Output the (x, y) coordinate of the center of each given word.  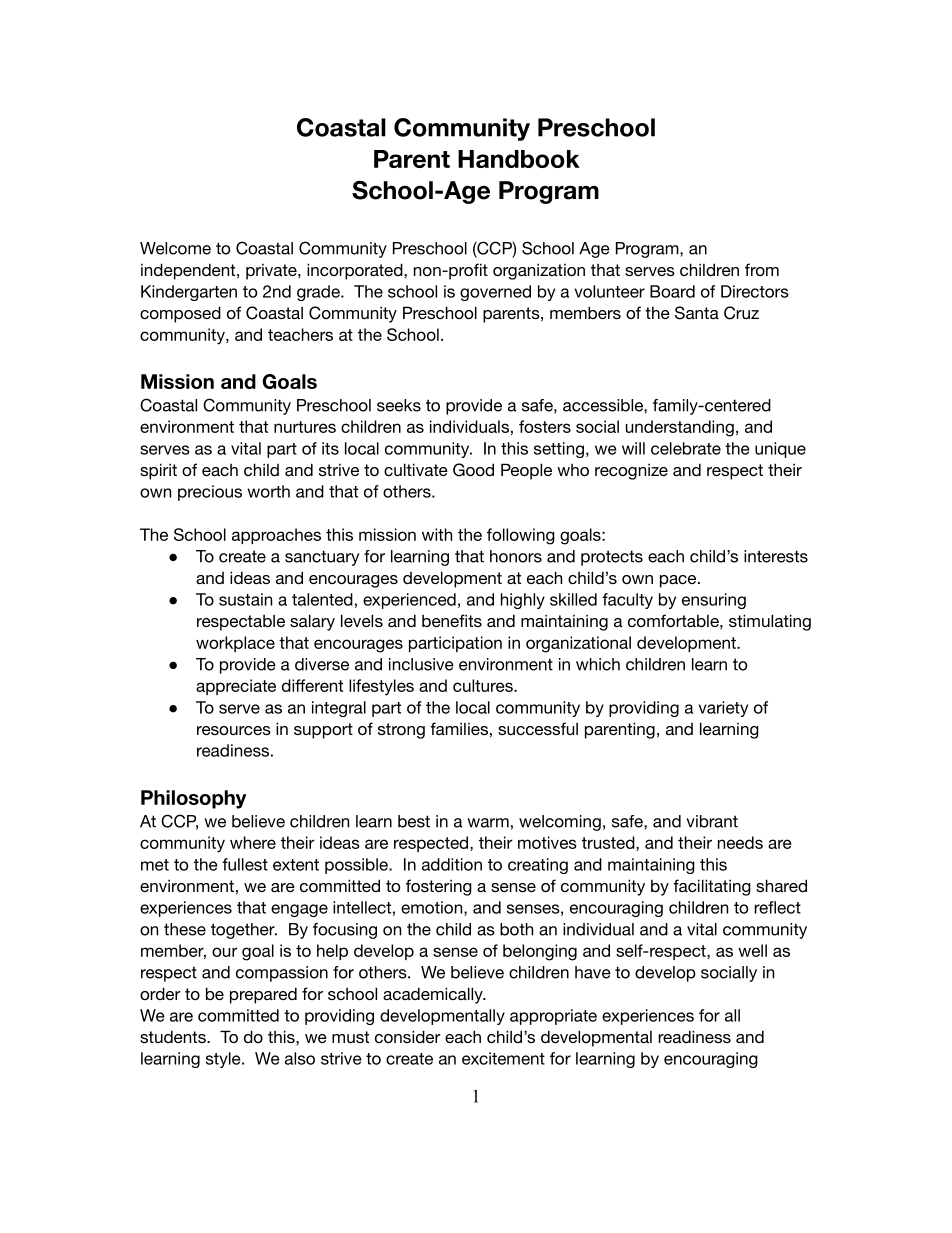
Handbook (519, 159)
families (459, 728)
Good (473, 470)
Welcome (175, 248)
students (174, 1036)
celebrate (686, 448)
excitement (503, 1058)
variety (723, 709)
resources (234, 730)
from (762, 269)
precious (210, 493)
